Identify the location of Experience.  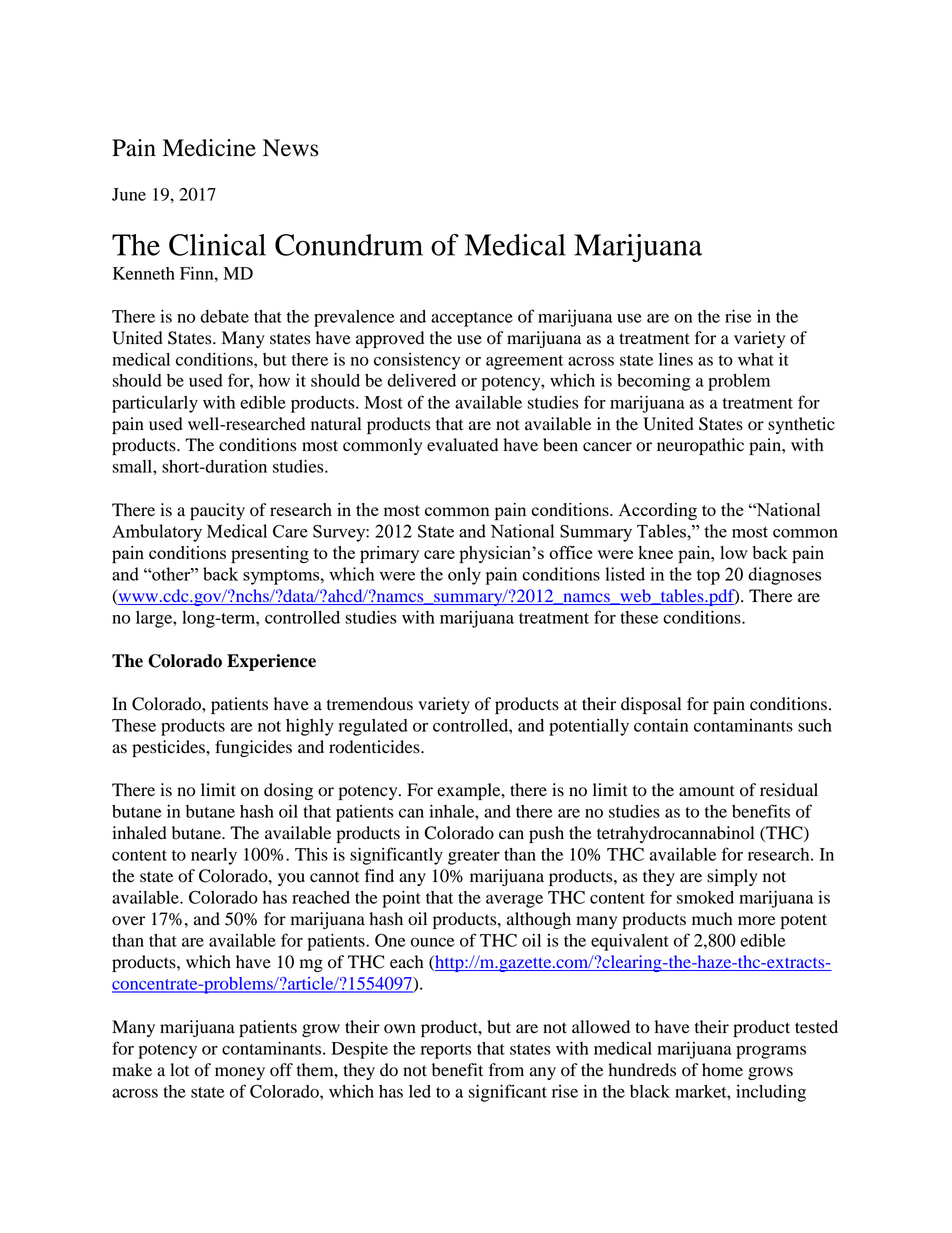
(271, 662).
